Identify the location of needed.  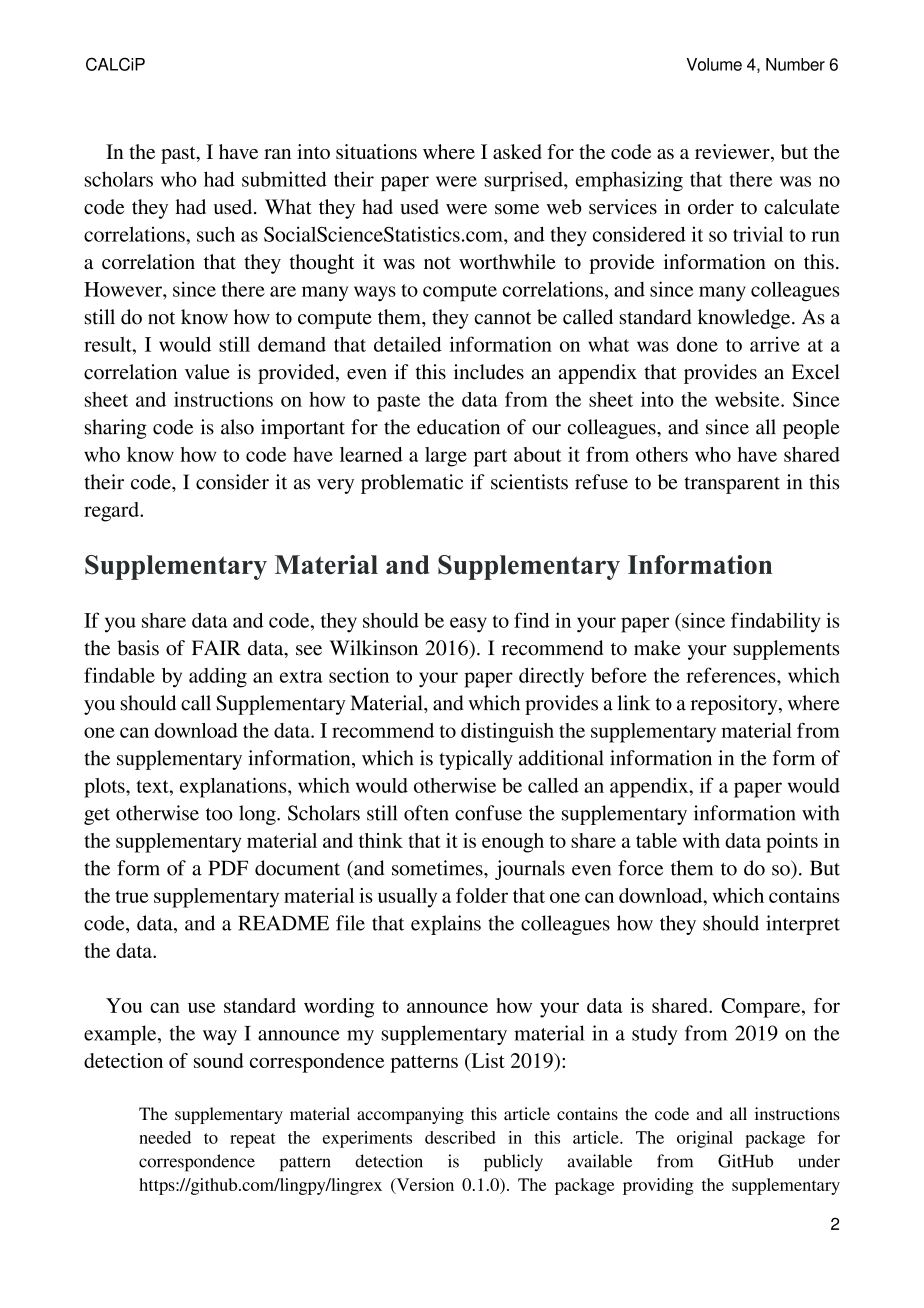
(165, 1137).
